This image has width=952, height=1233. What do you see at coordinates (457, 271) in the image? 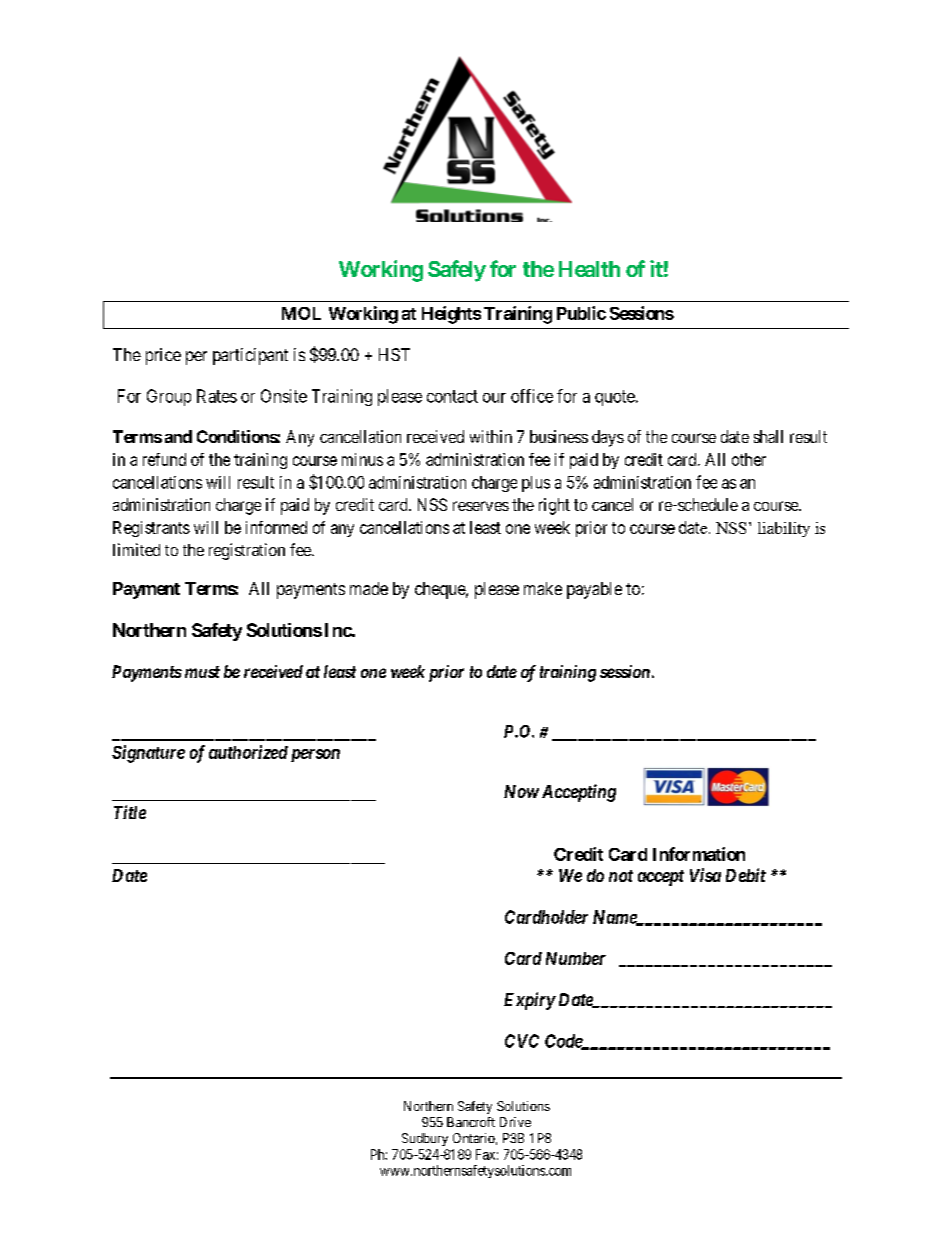
I see `Safely` at bounding box center [457, 271].
